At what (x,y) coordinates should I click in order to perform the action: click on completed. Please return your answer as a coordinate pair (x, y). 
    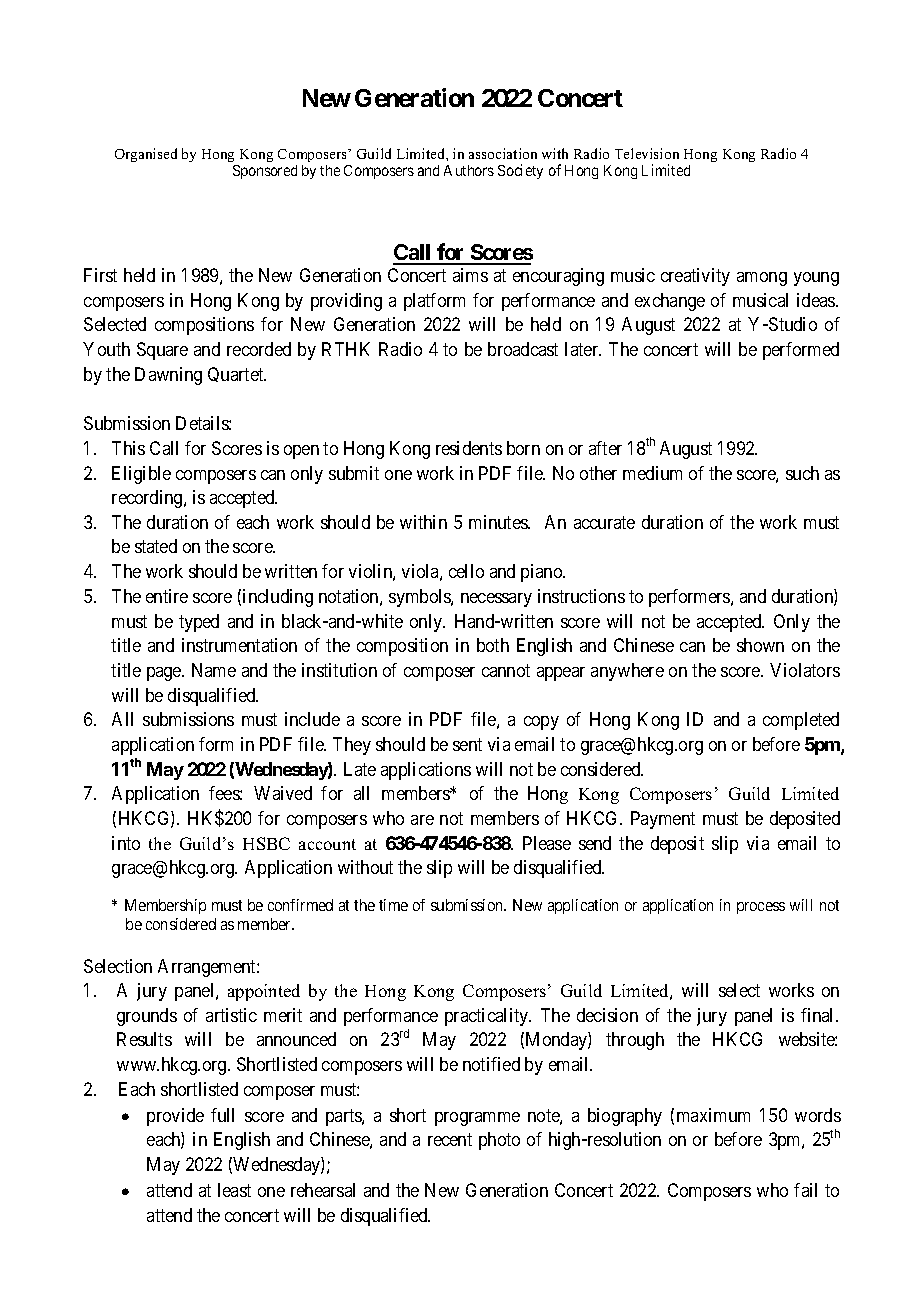
    Looking at the image, I should click on (801, 721).
